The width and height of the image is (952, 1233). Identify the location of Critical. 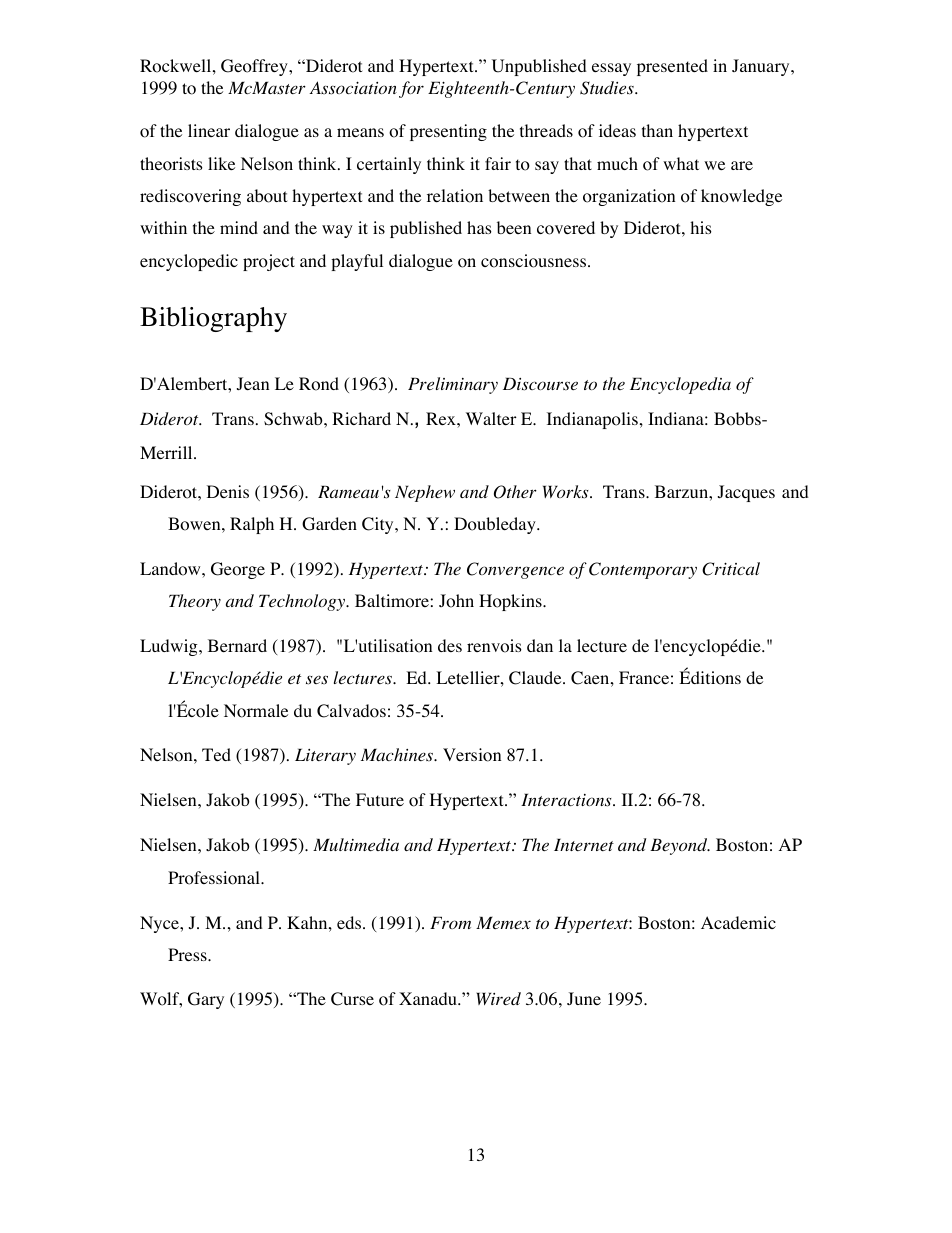
(731, 569).
